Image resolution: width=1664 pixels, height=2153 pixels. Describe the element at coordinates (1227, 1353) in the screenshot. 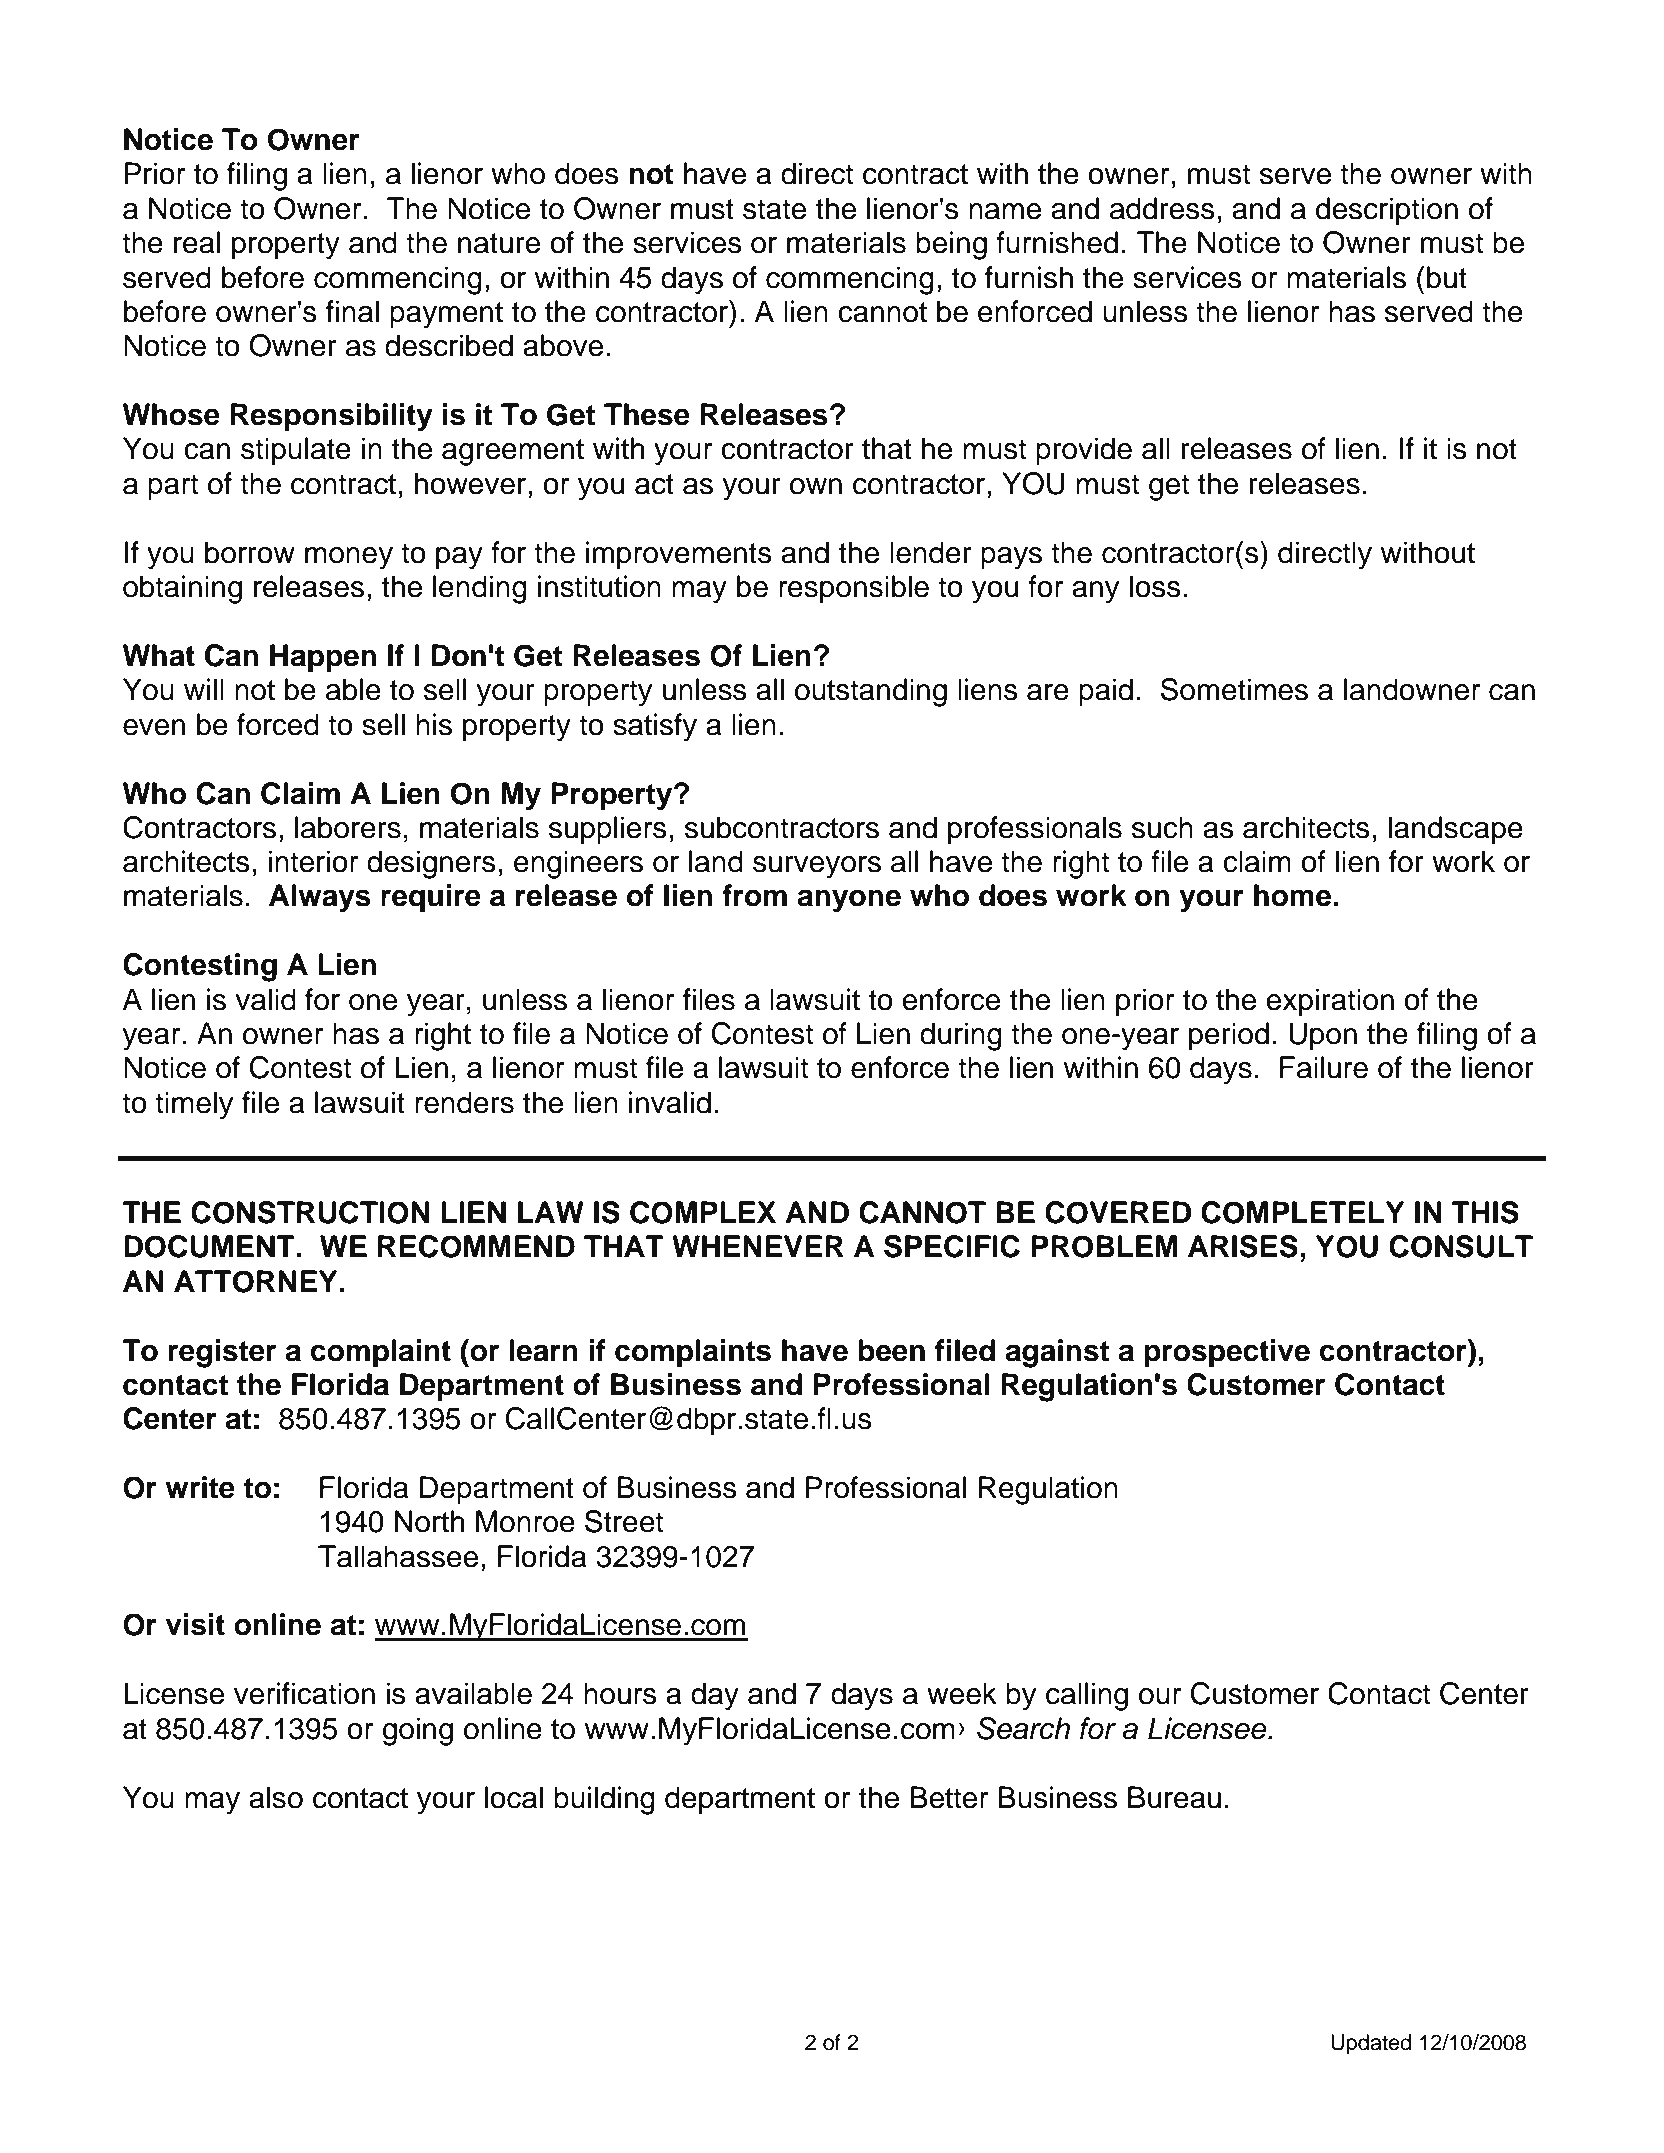

I see `prospective` at that location.
